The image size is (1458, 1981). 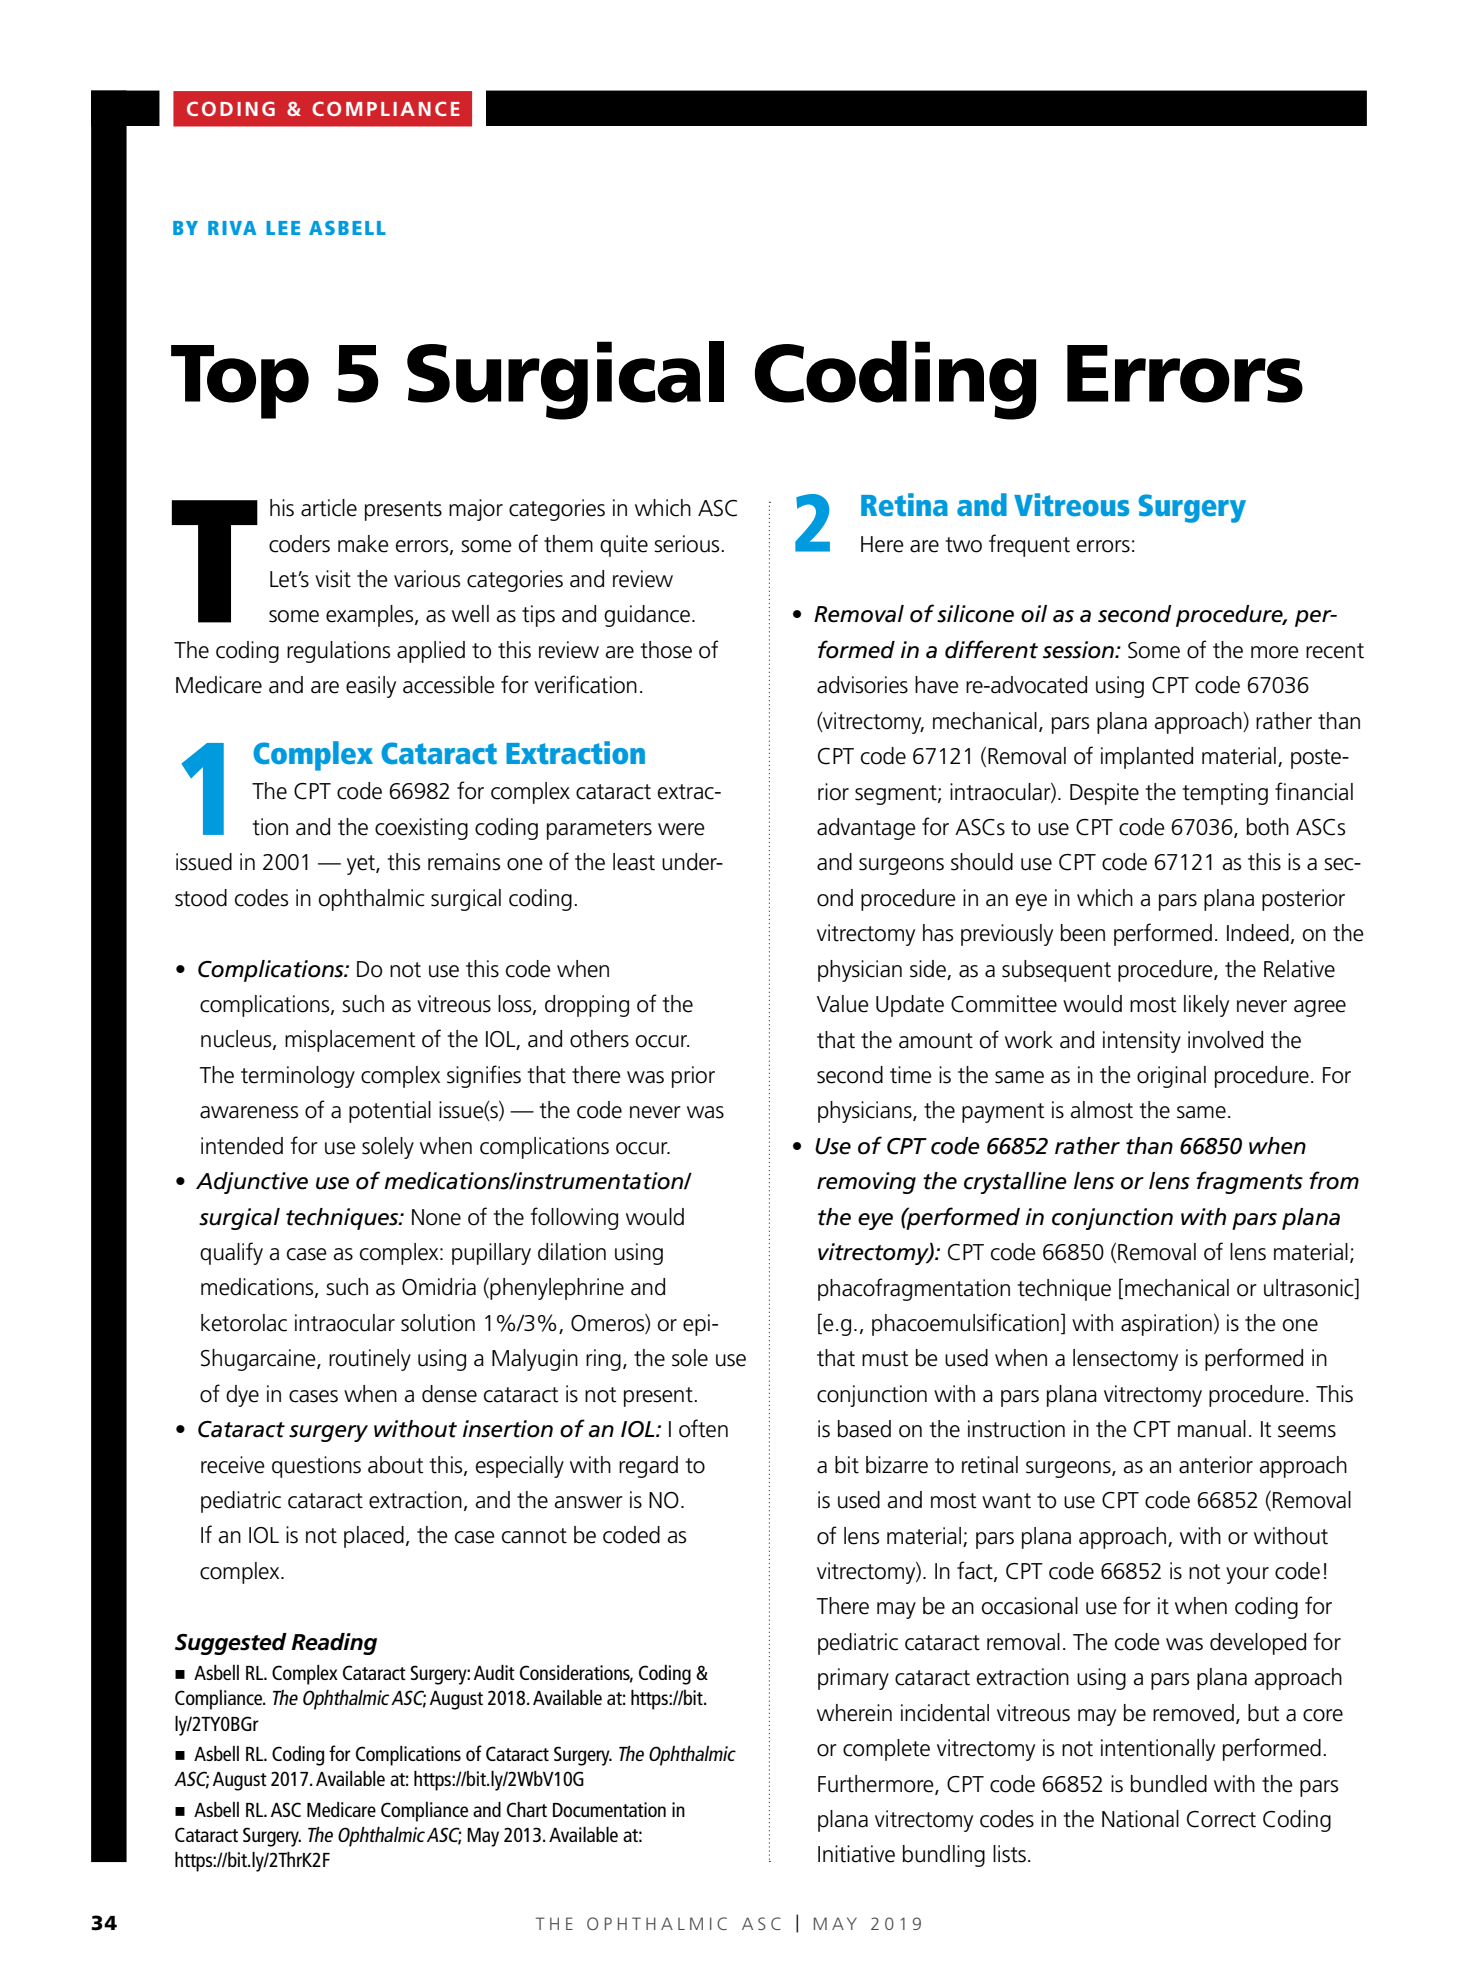 What do you see at coordinates (1221, 1819) in the document?
I see `Correct` at bounding box center [1221, 1819].
